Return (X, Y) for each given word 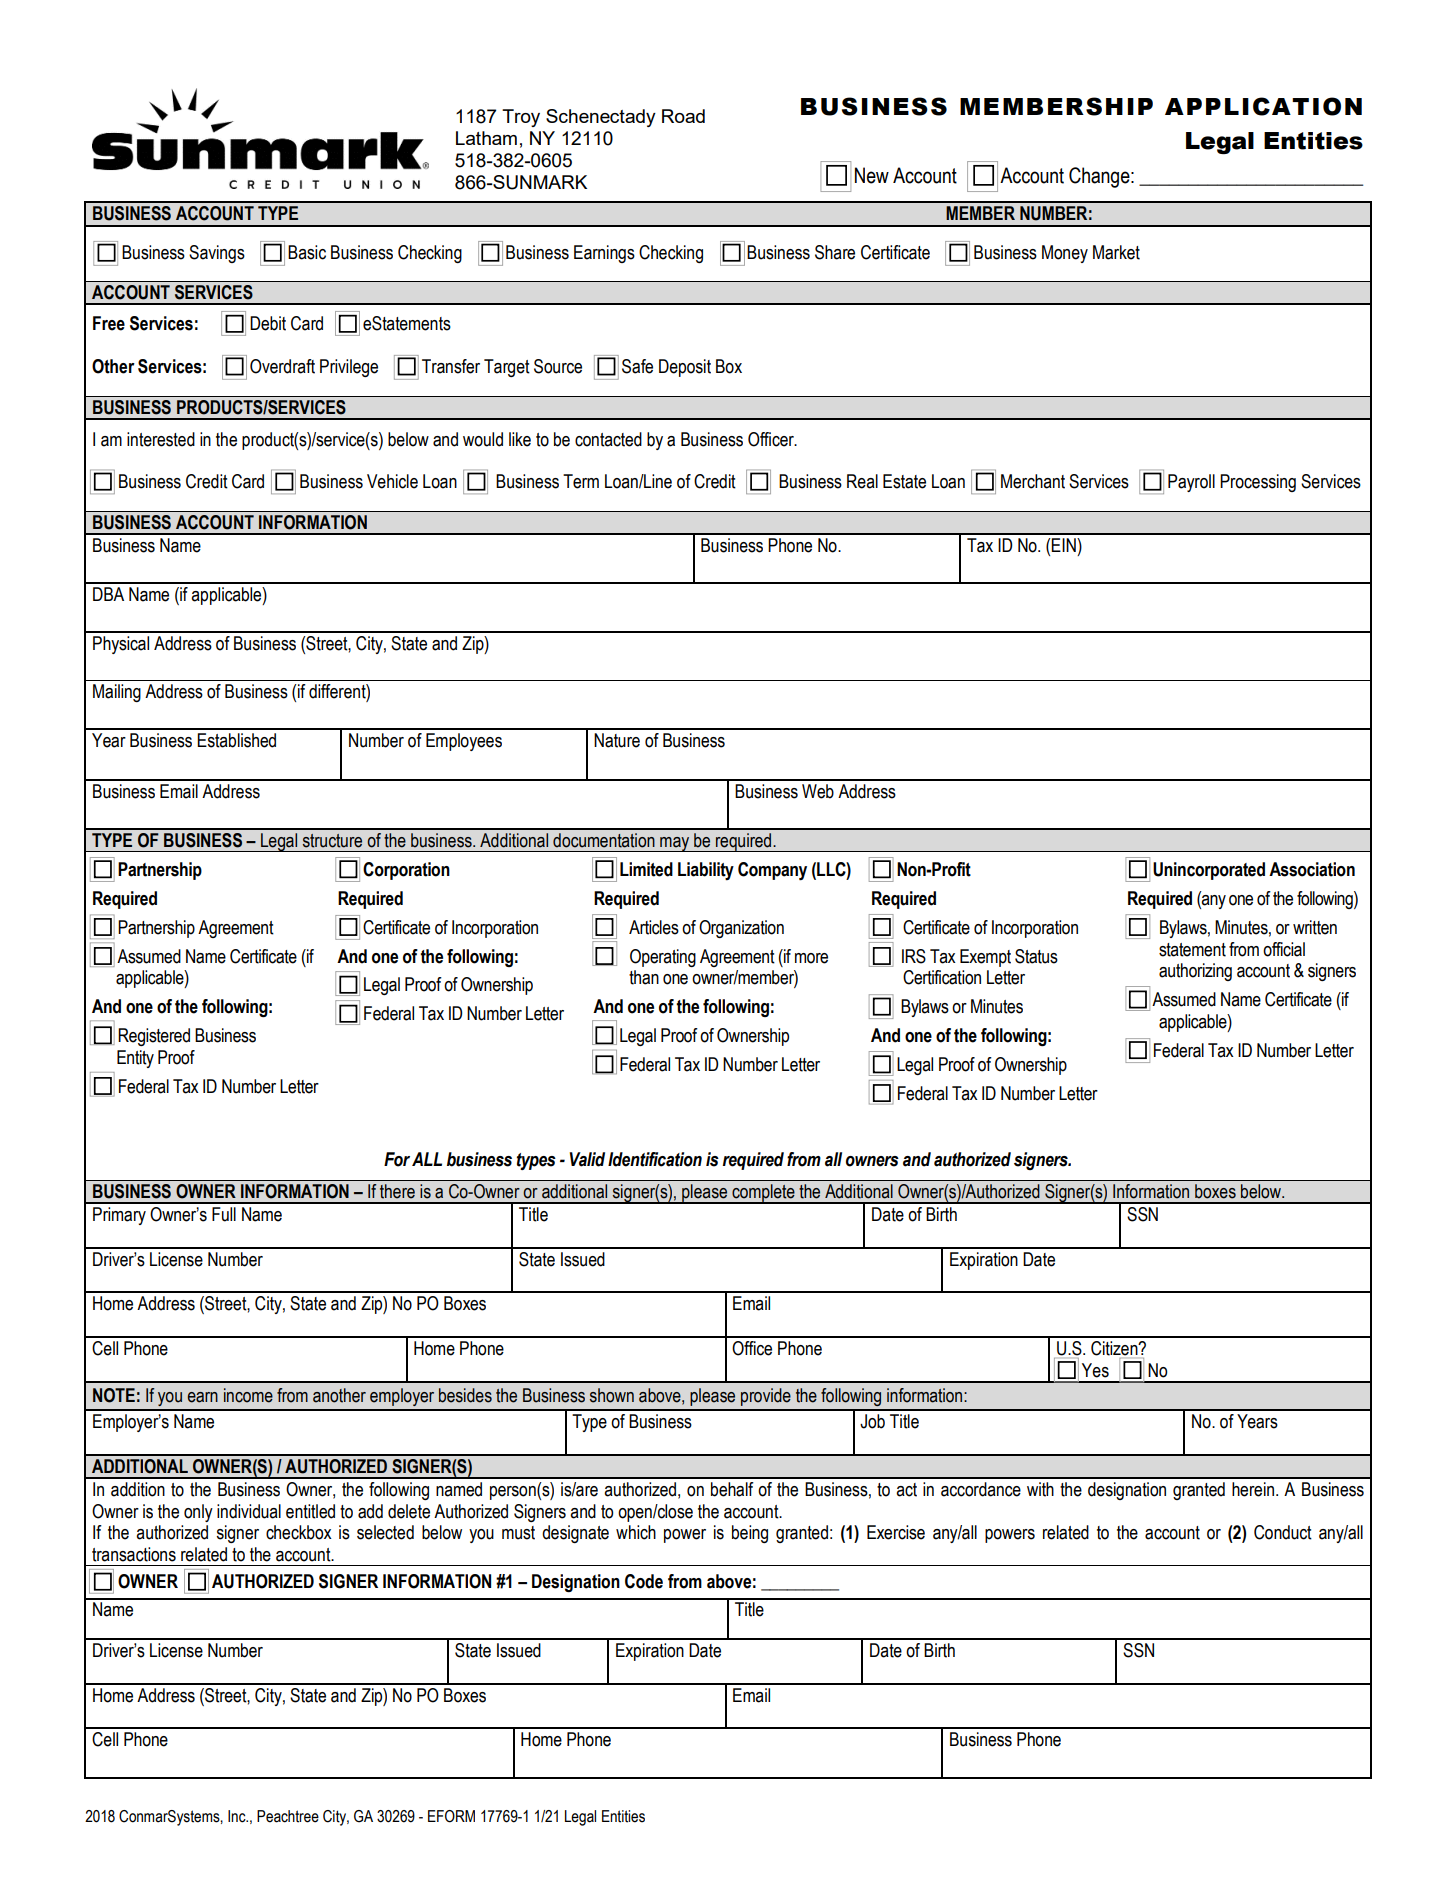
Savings (217, 254)
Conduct (1283, 1532)
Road (683, 116)
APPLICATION (1263, 106)
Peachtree (288, 1816)
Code (644, 1581)
